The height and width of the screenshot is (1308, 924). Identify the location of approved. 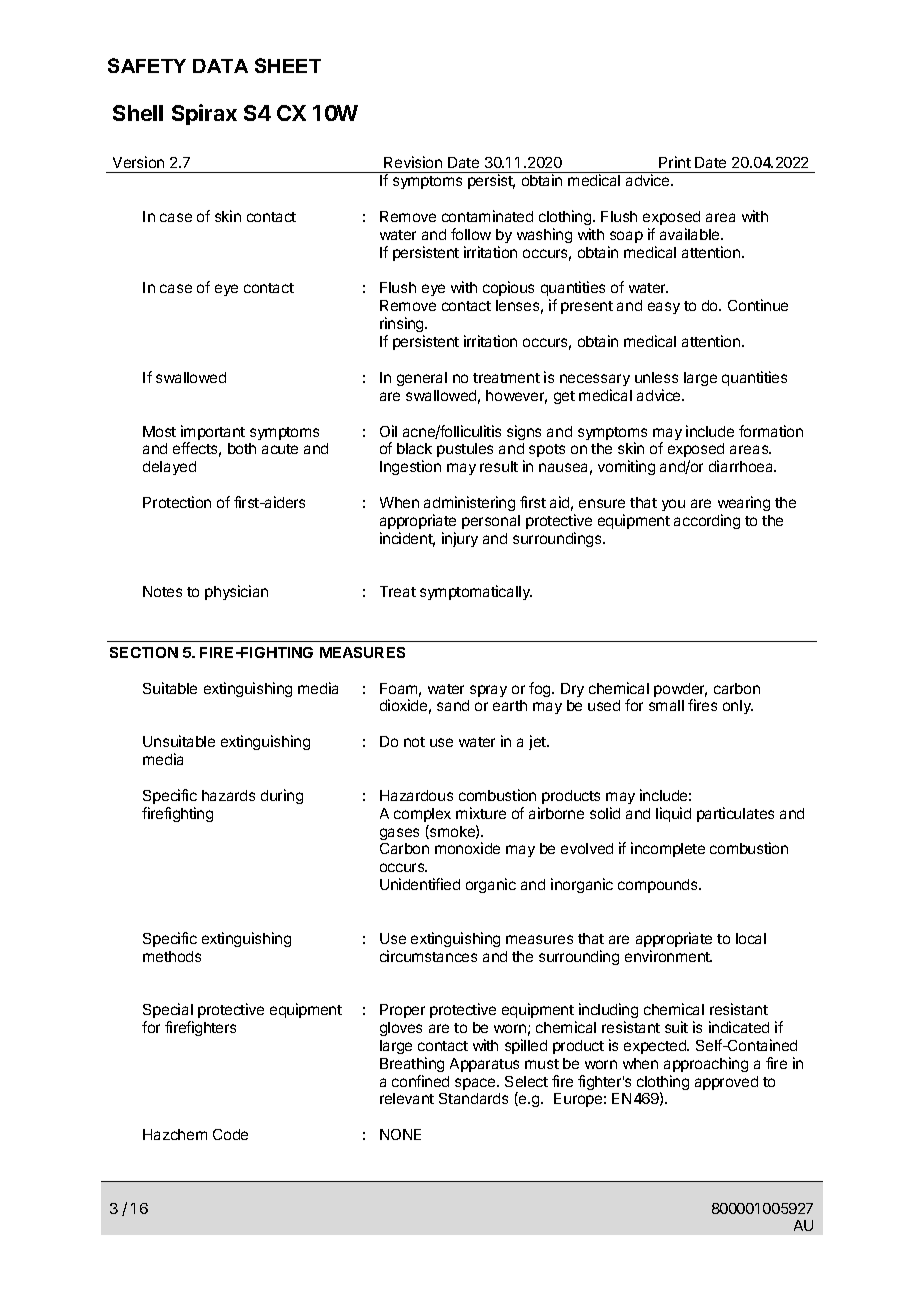
(726, 1083).
